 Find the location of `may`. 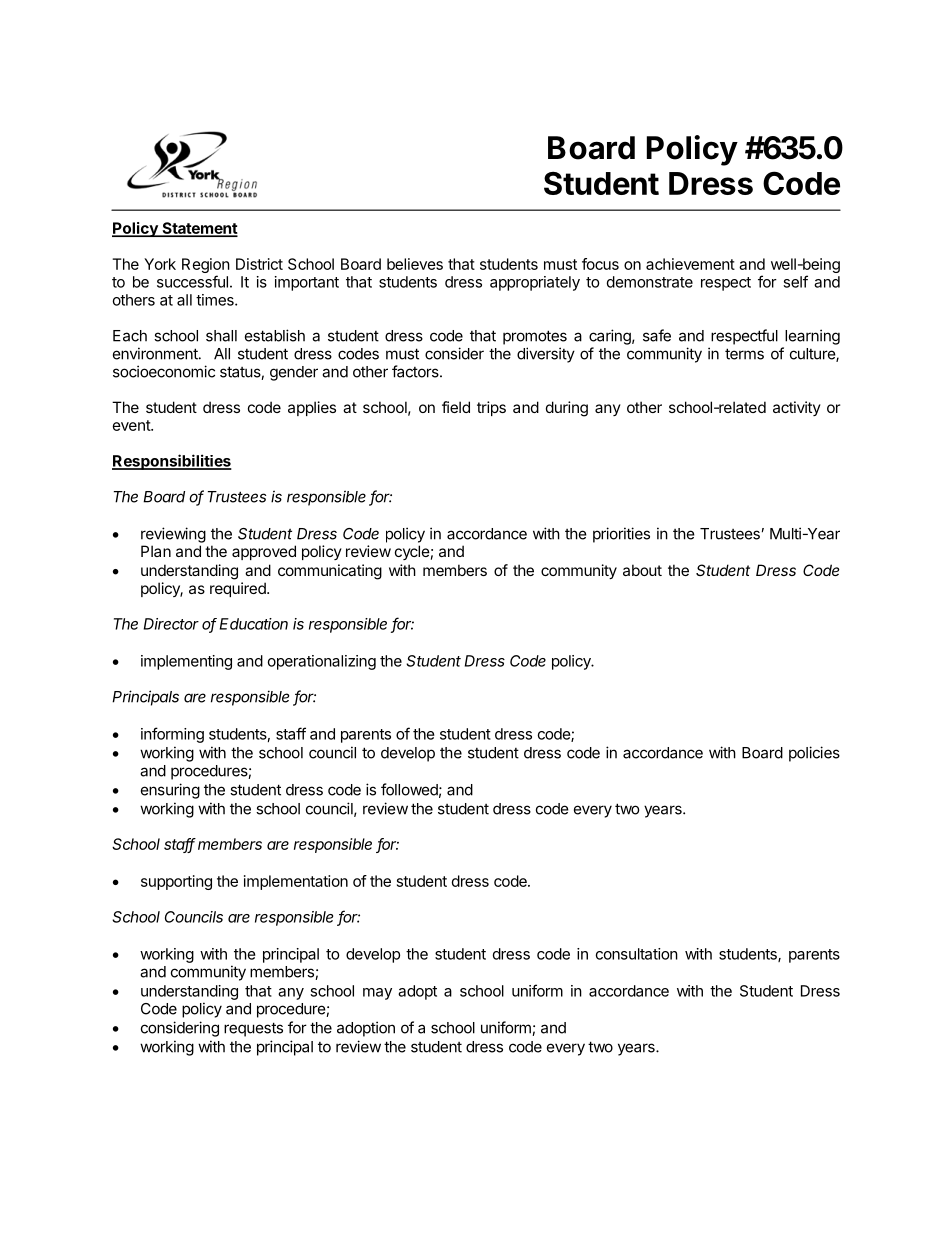

may is located at coordinates (377, 994).
